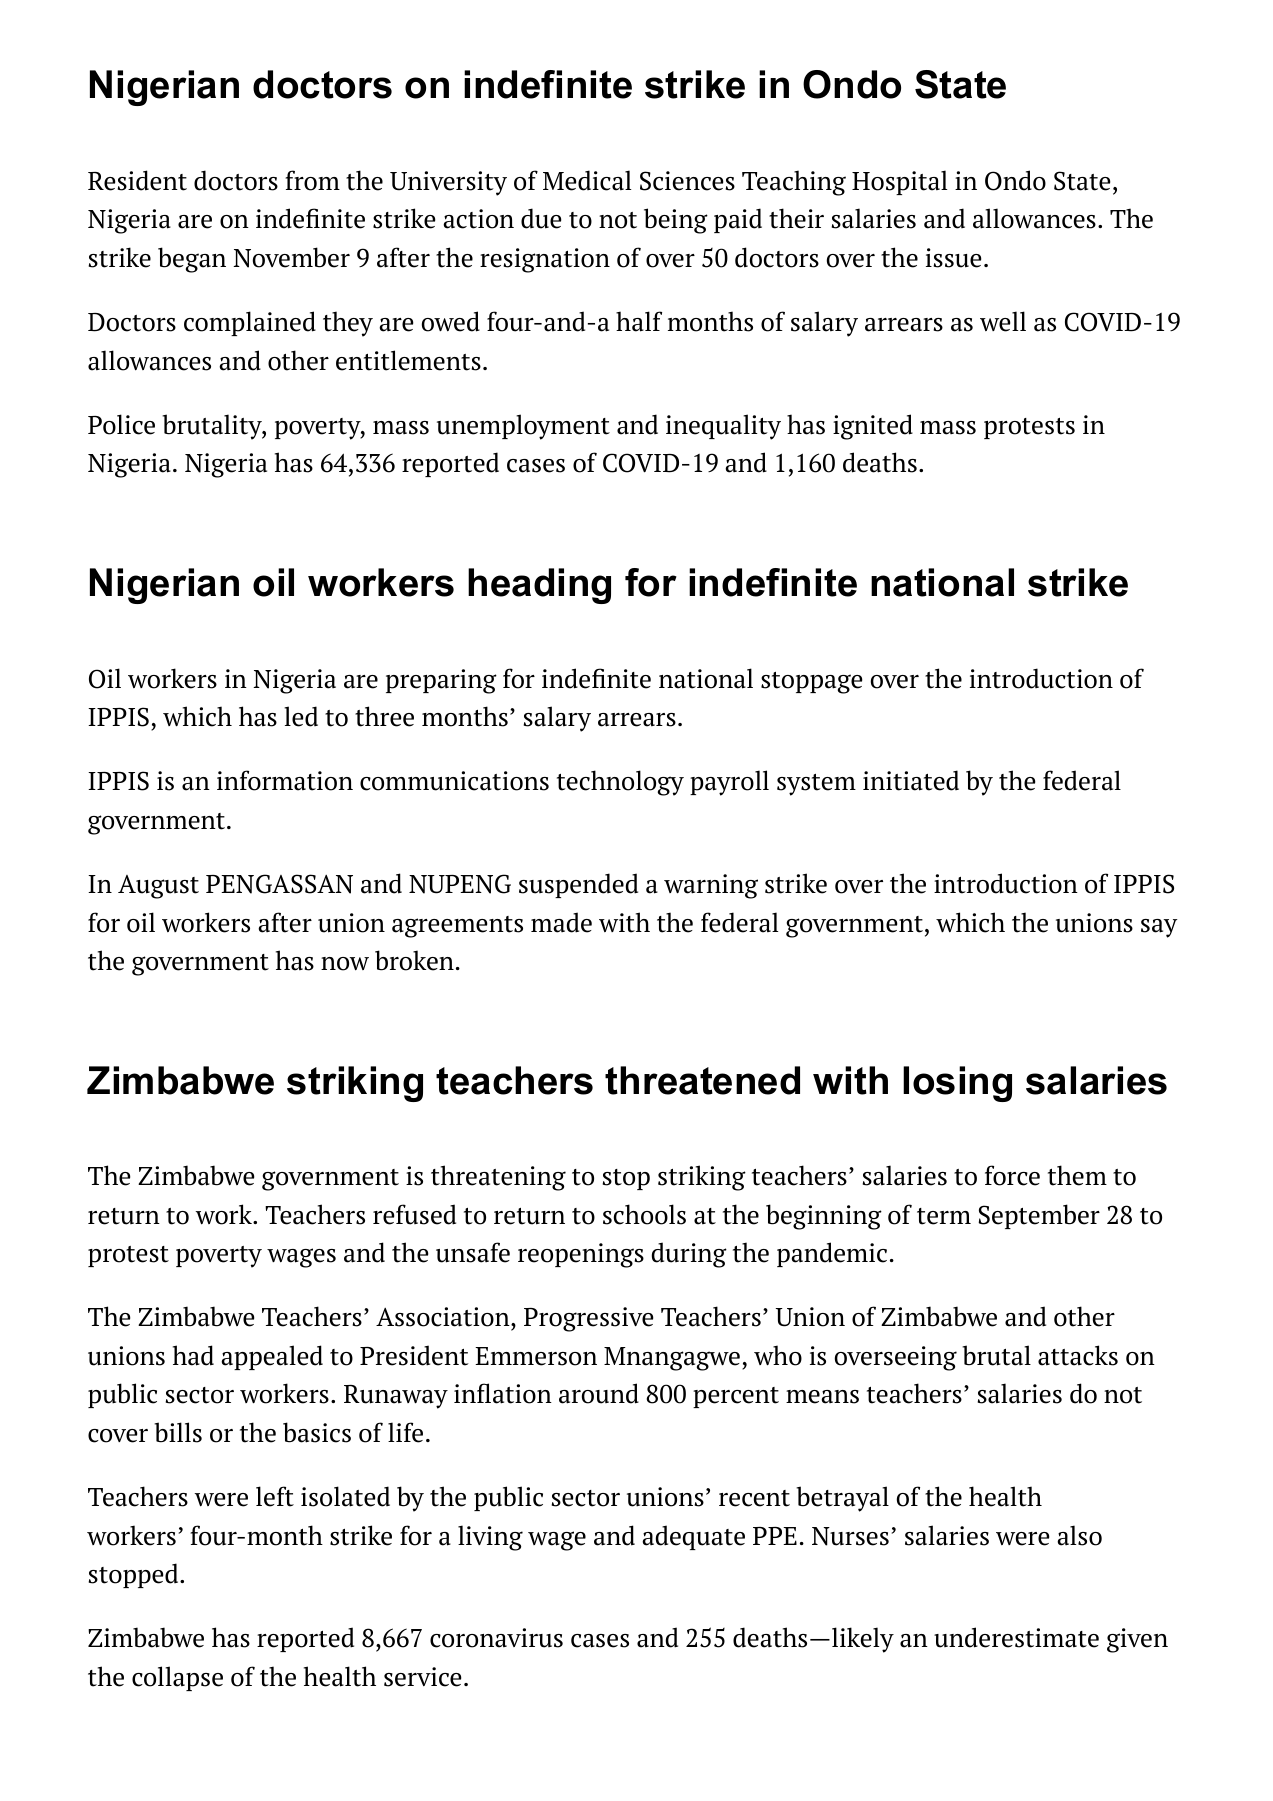  What do you see at coordinates (561, 922) in the screenshot?
I see `made` at bounding box center [561, 922].
